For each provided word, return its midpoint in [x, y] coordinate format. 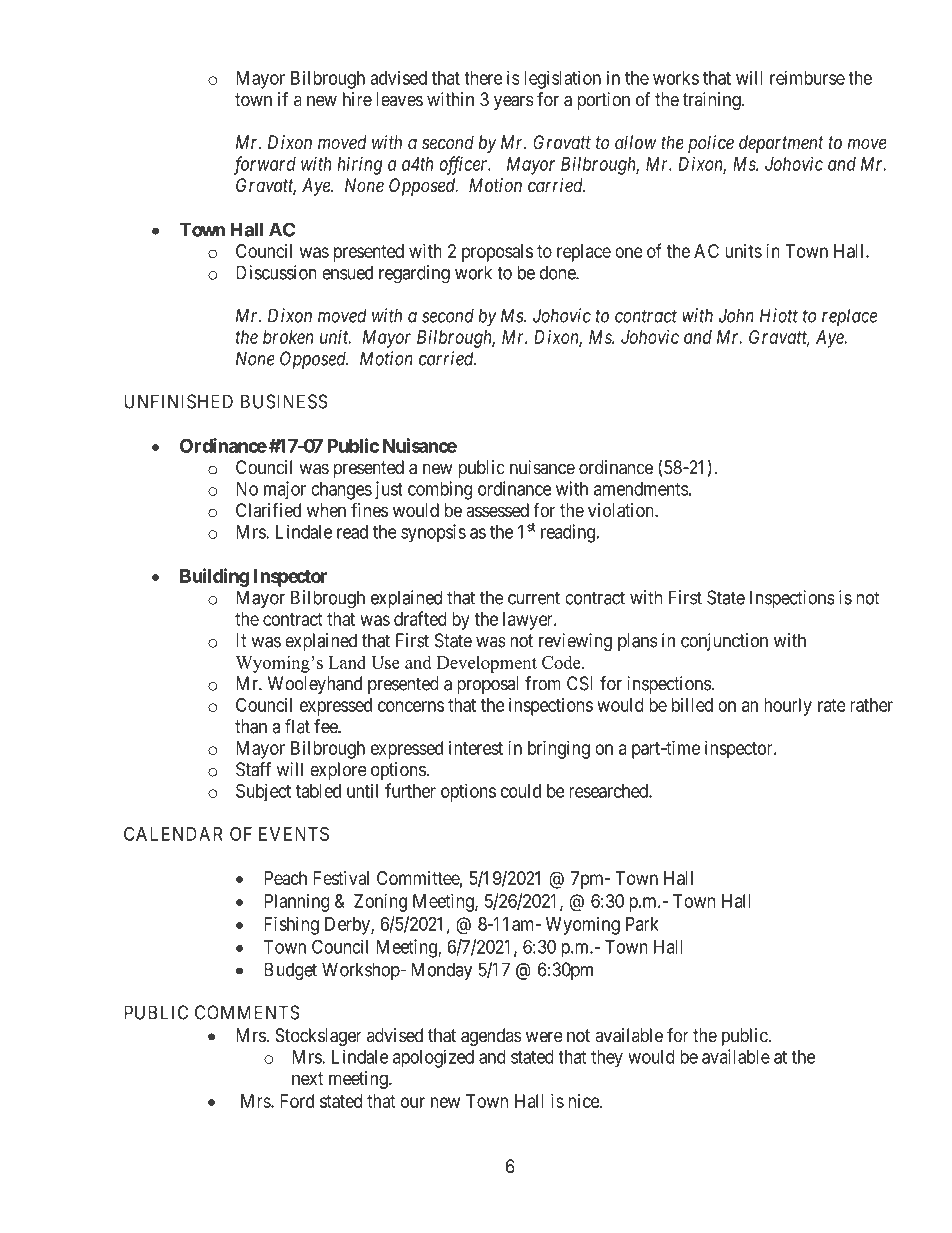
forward [265, 165]
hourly [788, 707]
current [534, 598]
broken [288, 337]
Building [214, 577]
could [521, 791]
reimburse [807, 77]
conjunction [724, 642]
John [736, 315]
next [307, 1079]
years [514, 102]
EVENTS [294, 834]
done [558, 272]
